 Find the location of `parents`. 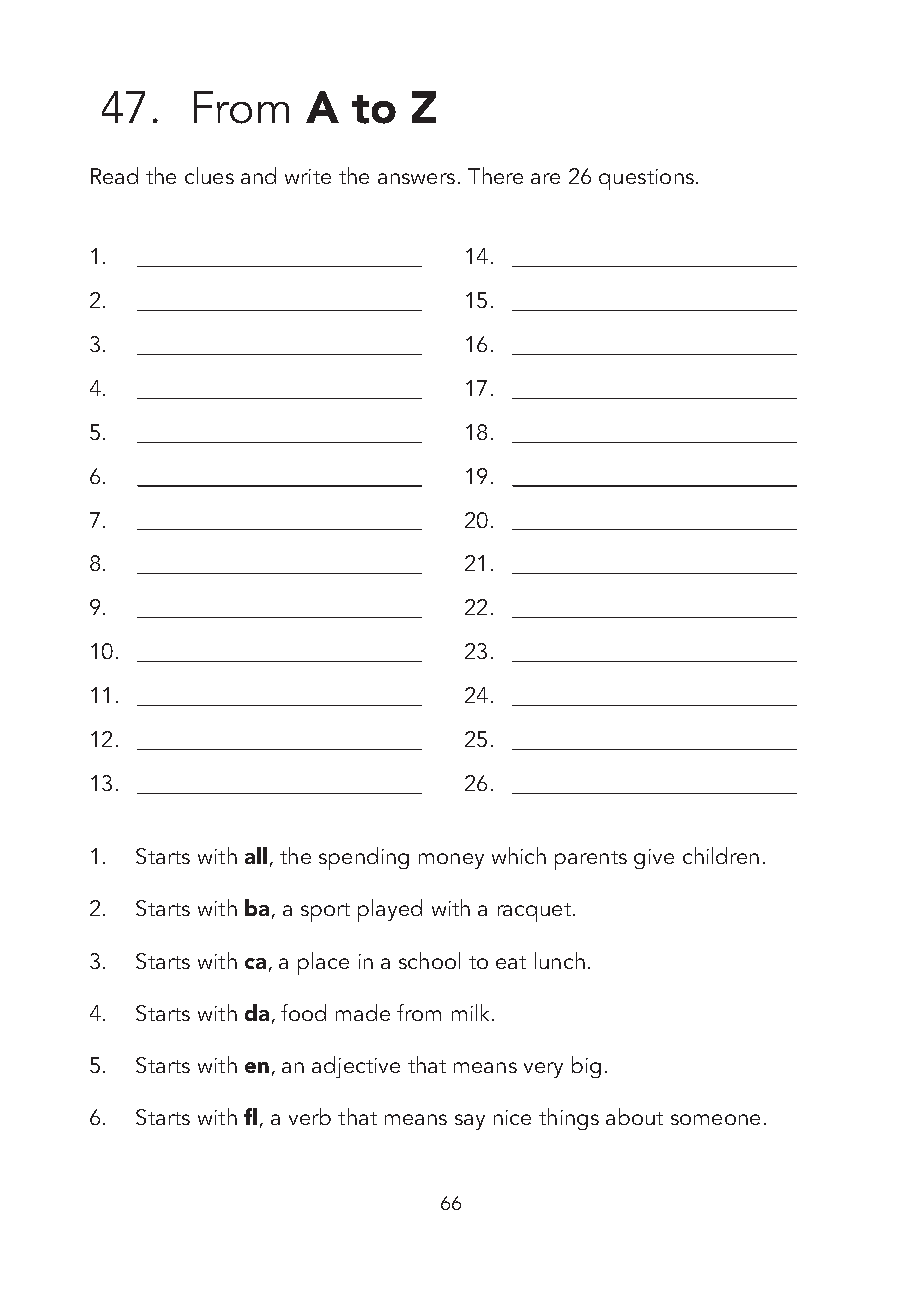

parents is located at coordinates (591, 860).
